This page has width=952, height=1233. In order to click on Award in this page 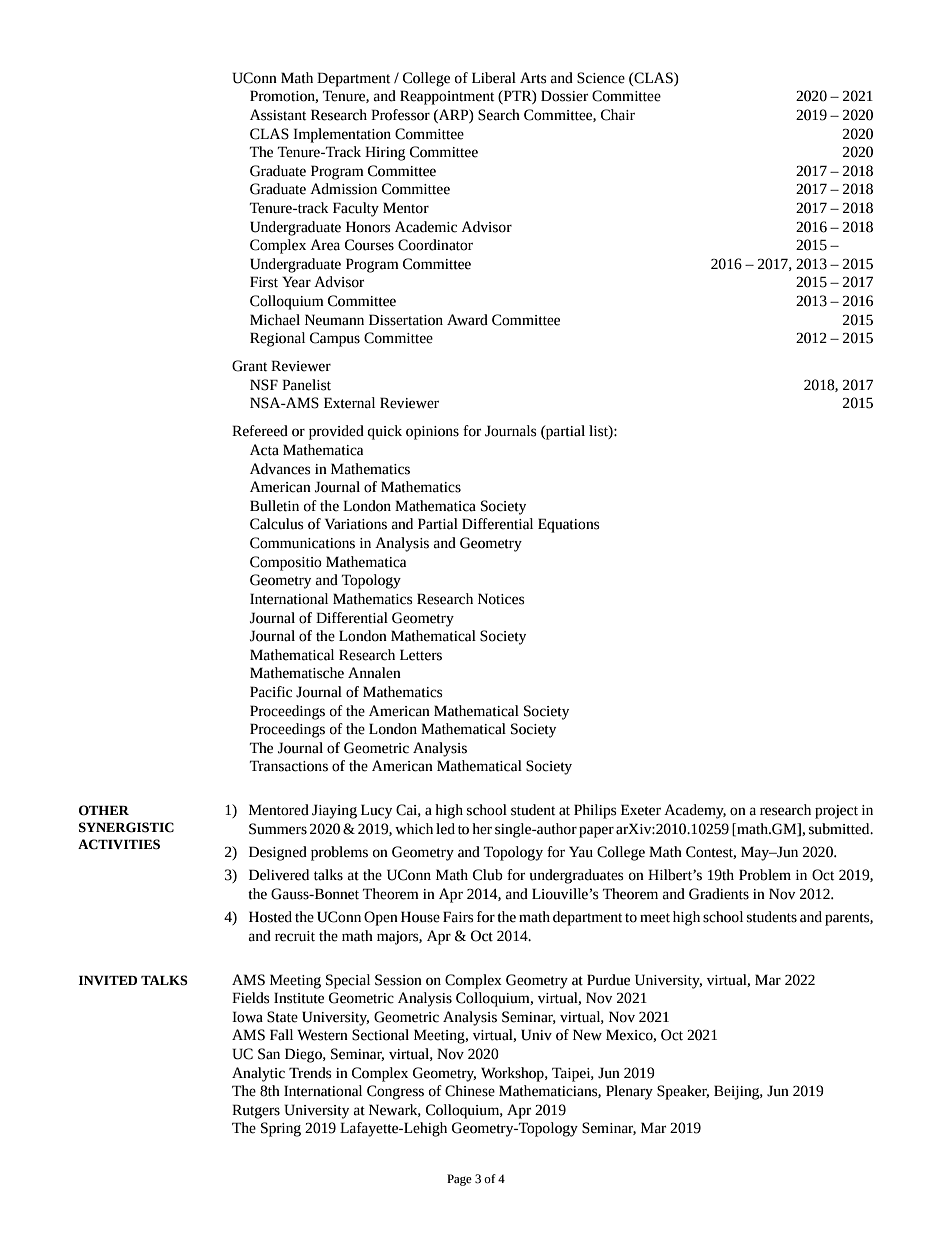, I will do `click(467, 320)`.
